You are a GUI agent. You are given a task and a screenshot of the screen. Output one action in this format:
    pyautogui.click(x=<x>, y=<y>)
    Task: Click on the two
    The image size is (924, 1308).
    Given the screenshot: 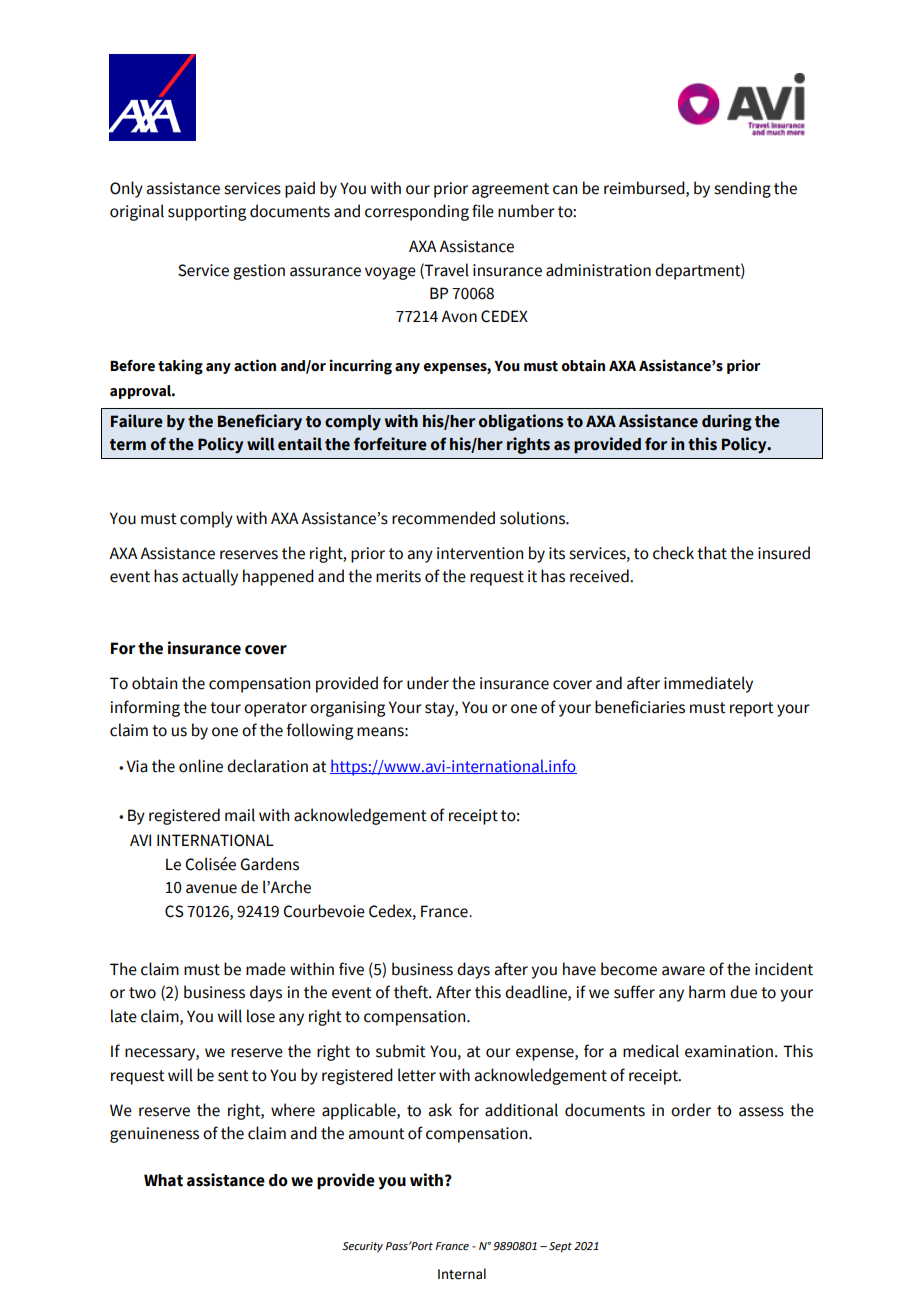 What is the action you would take?
    pyautogui.click(x=142, y=993)
